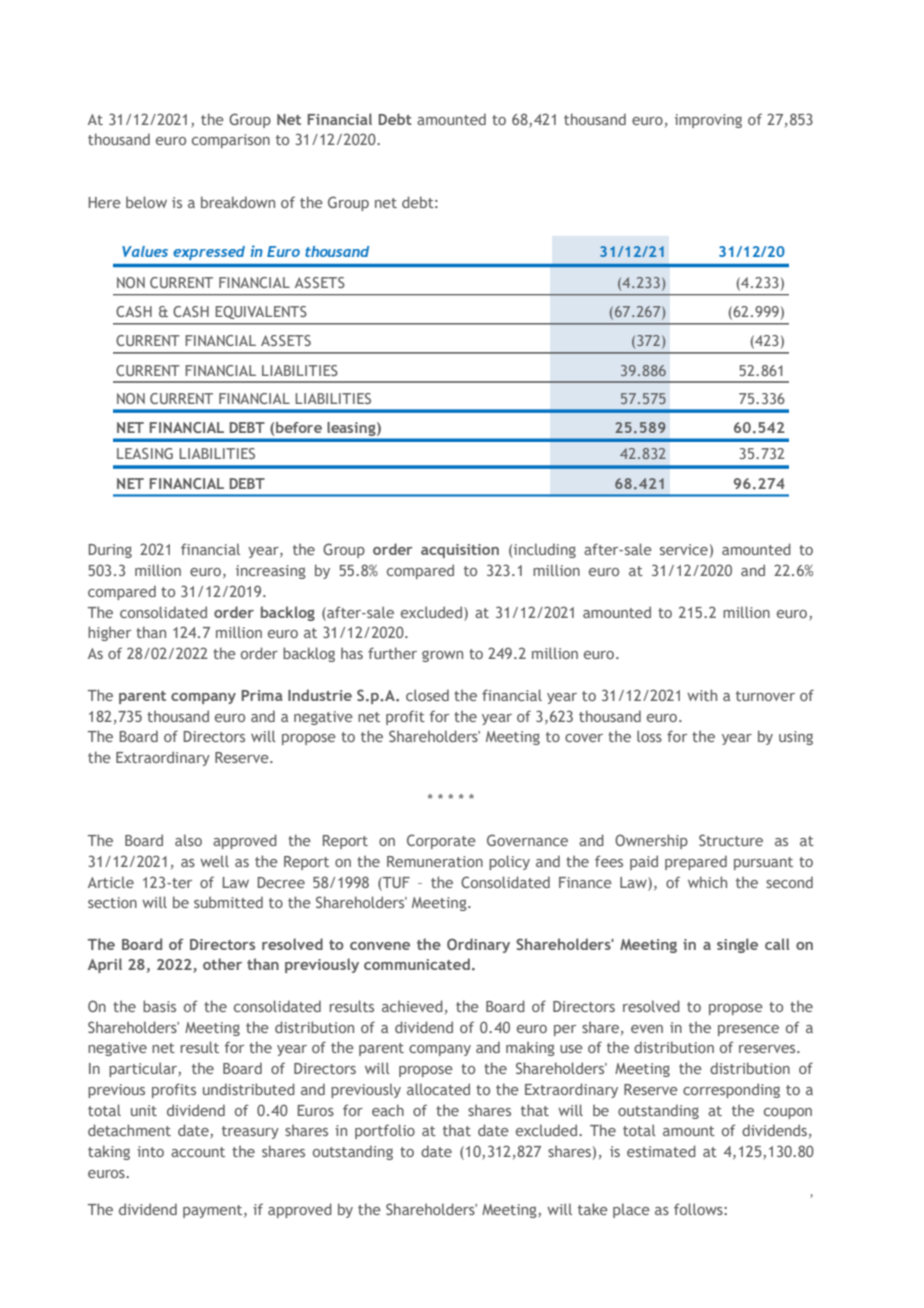  Describe the element at coordinates (188, 840) in the screenshot. I see `also` at that location.
